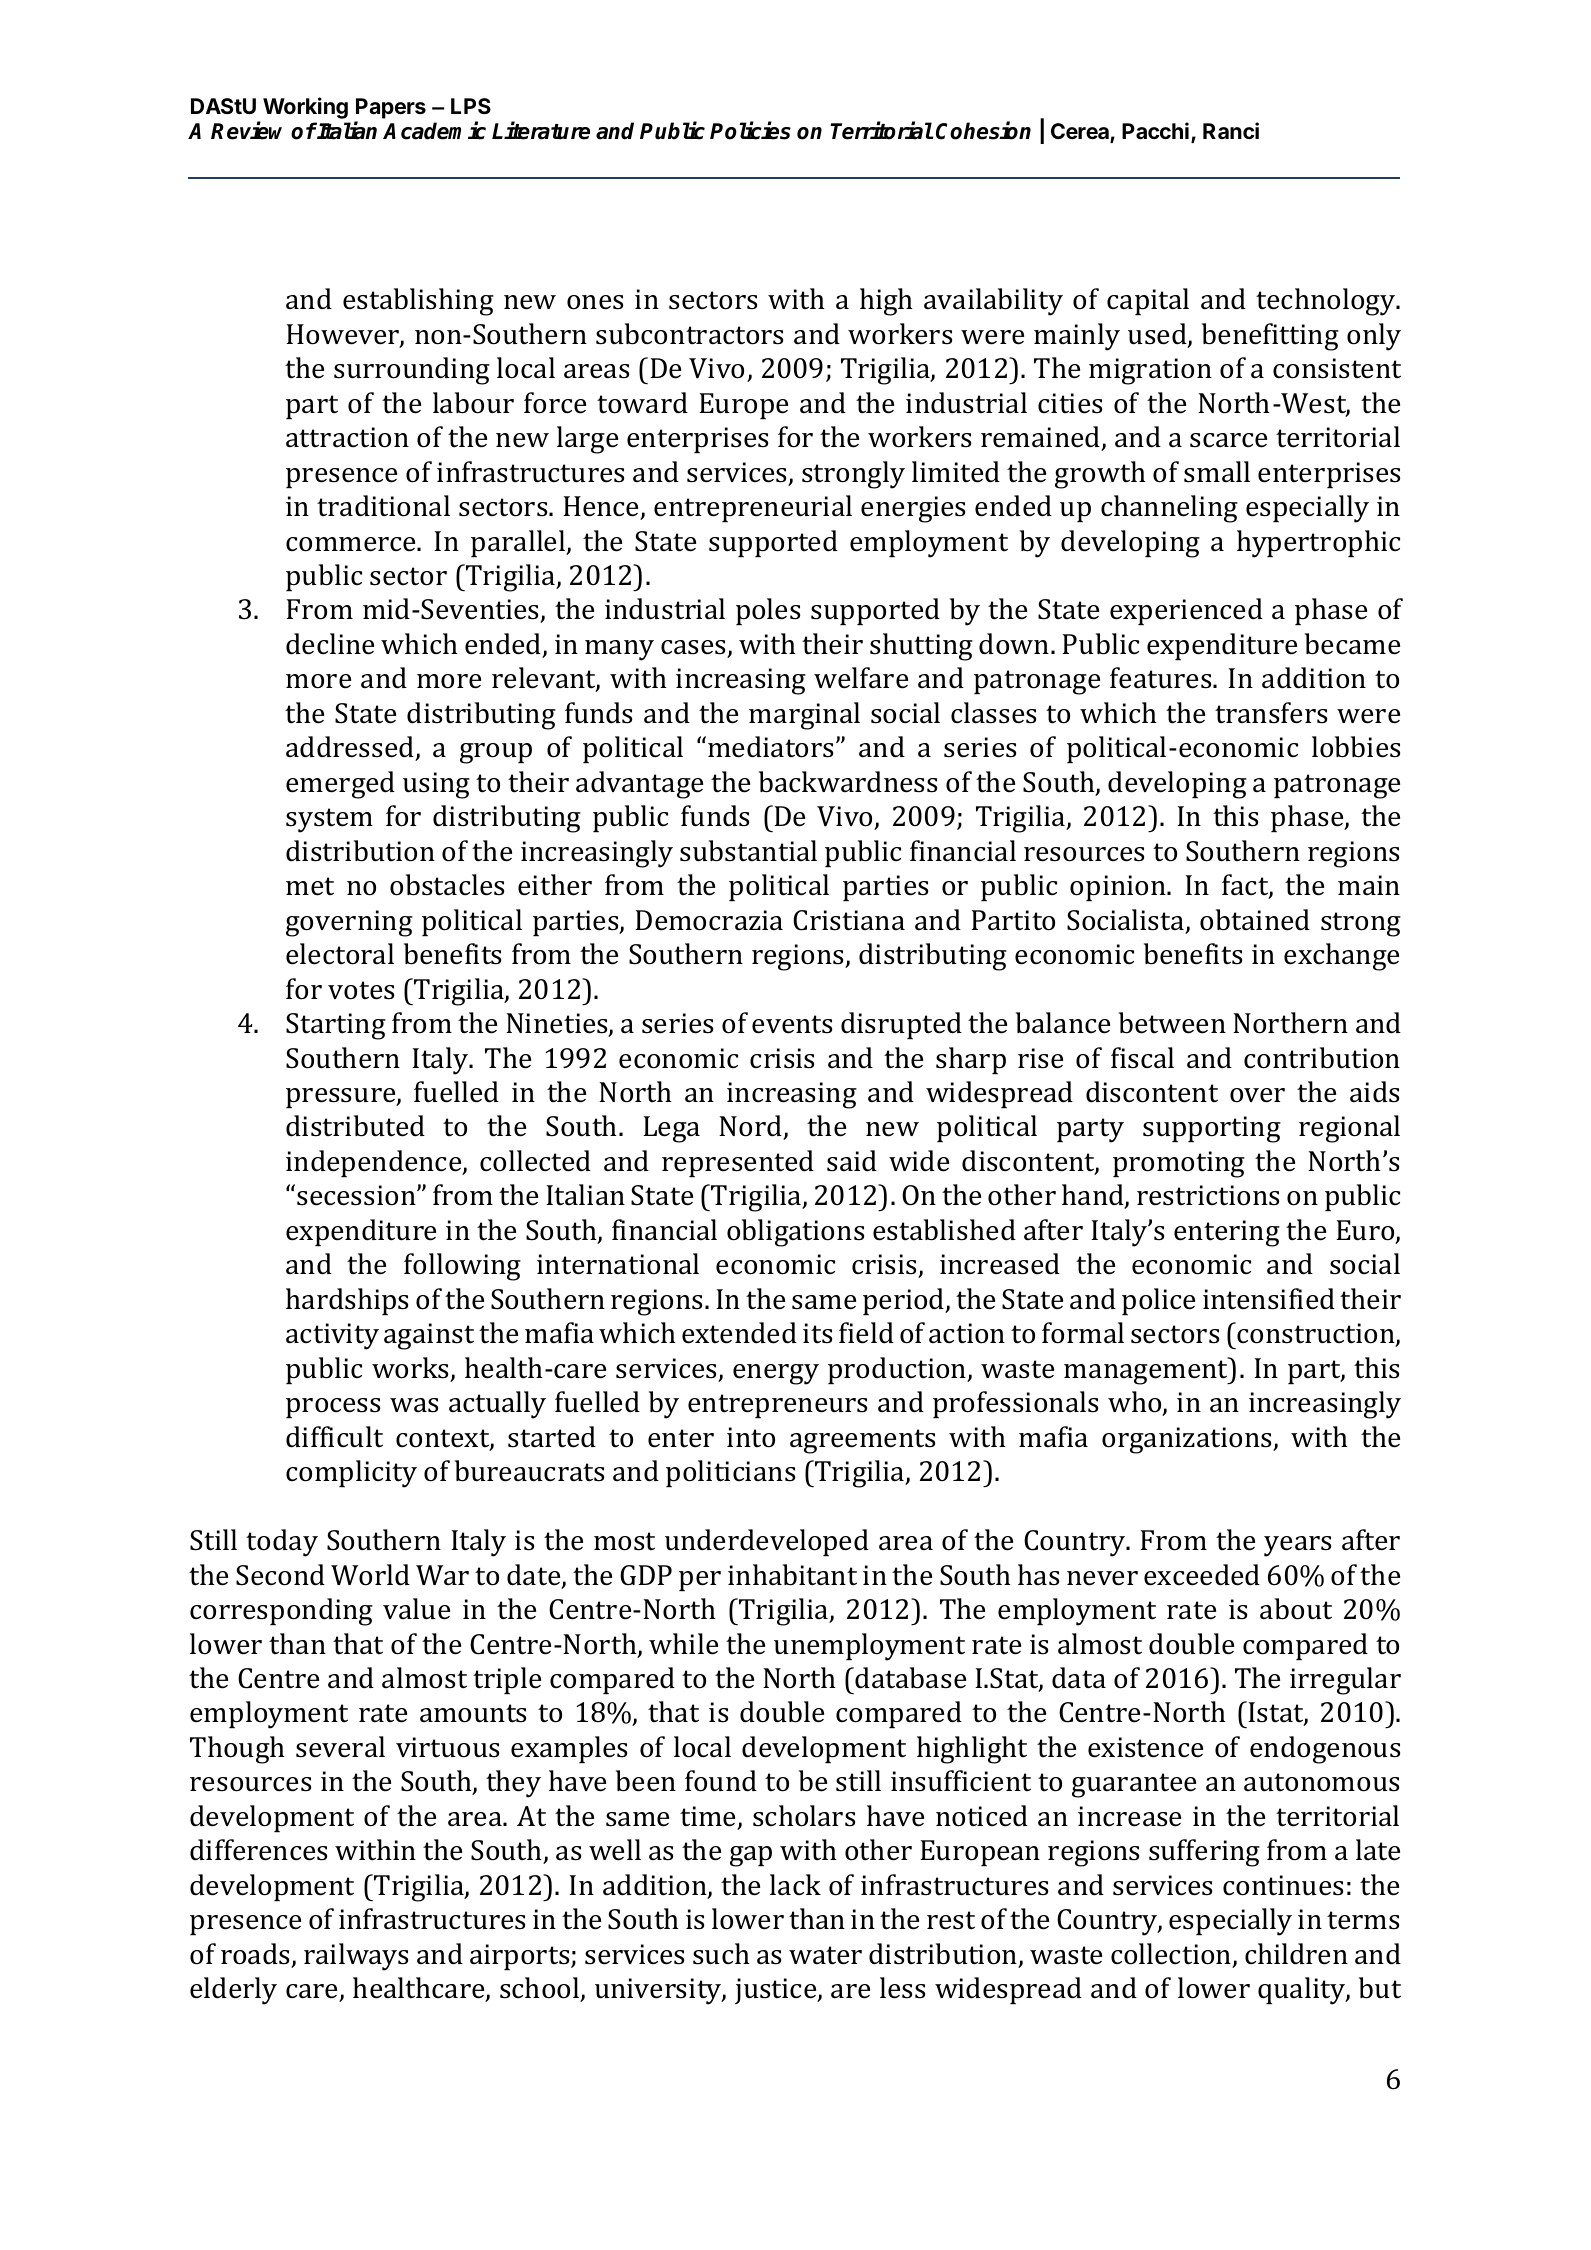 Image resolution: width=1591 pixels, height=2250 pixels. What do you see at coordinates (750, 130) in the document?
I see `Policies` at bounding box center [750, 130].
